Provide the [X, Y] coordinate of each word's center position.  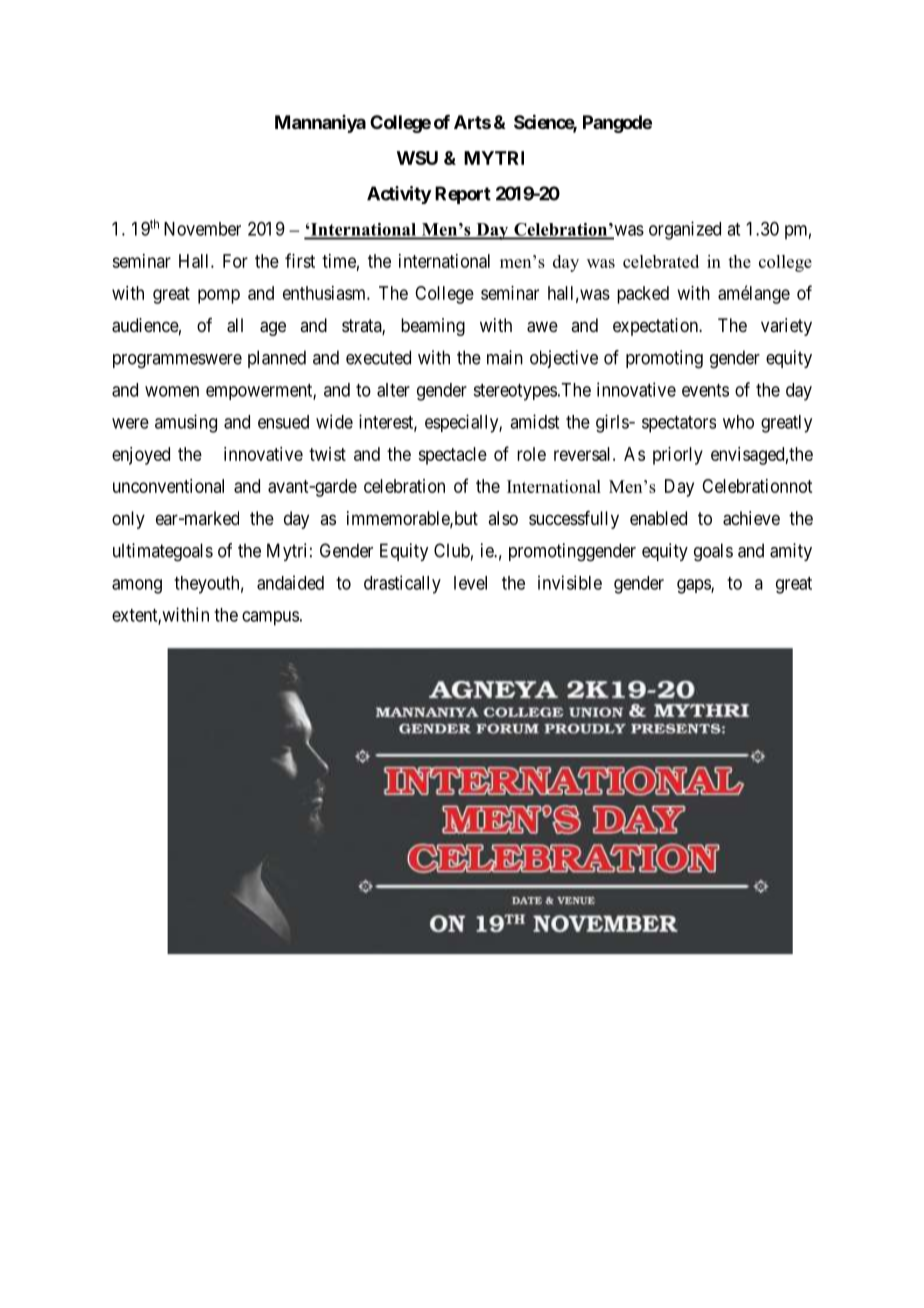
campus [270, 618]
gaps [694, 586]
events [705, 390]
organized [685, 230]
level [470, 583]
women [172, 391]
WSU [417, 158]
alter [393, 390]
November [202, 229]
